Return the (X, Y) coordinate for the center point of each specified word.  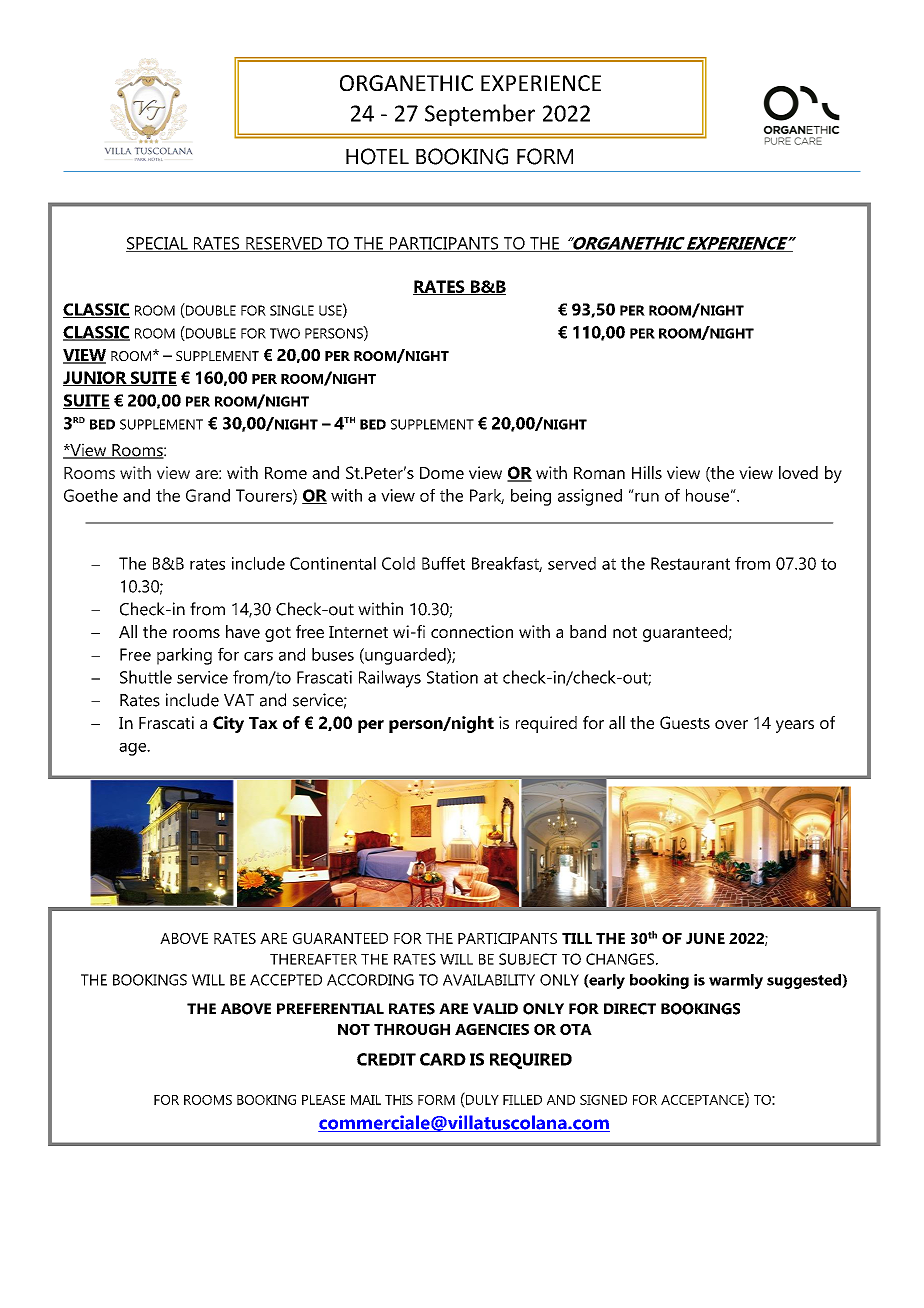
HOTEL (377, 156)
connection (472, 631)
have (243, 631)
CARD (443, 1059)
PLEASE (323, 1100)
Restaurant (690, 563)
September (480, 115)
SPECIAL (158, 244)
